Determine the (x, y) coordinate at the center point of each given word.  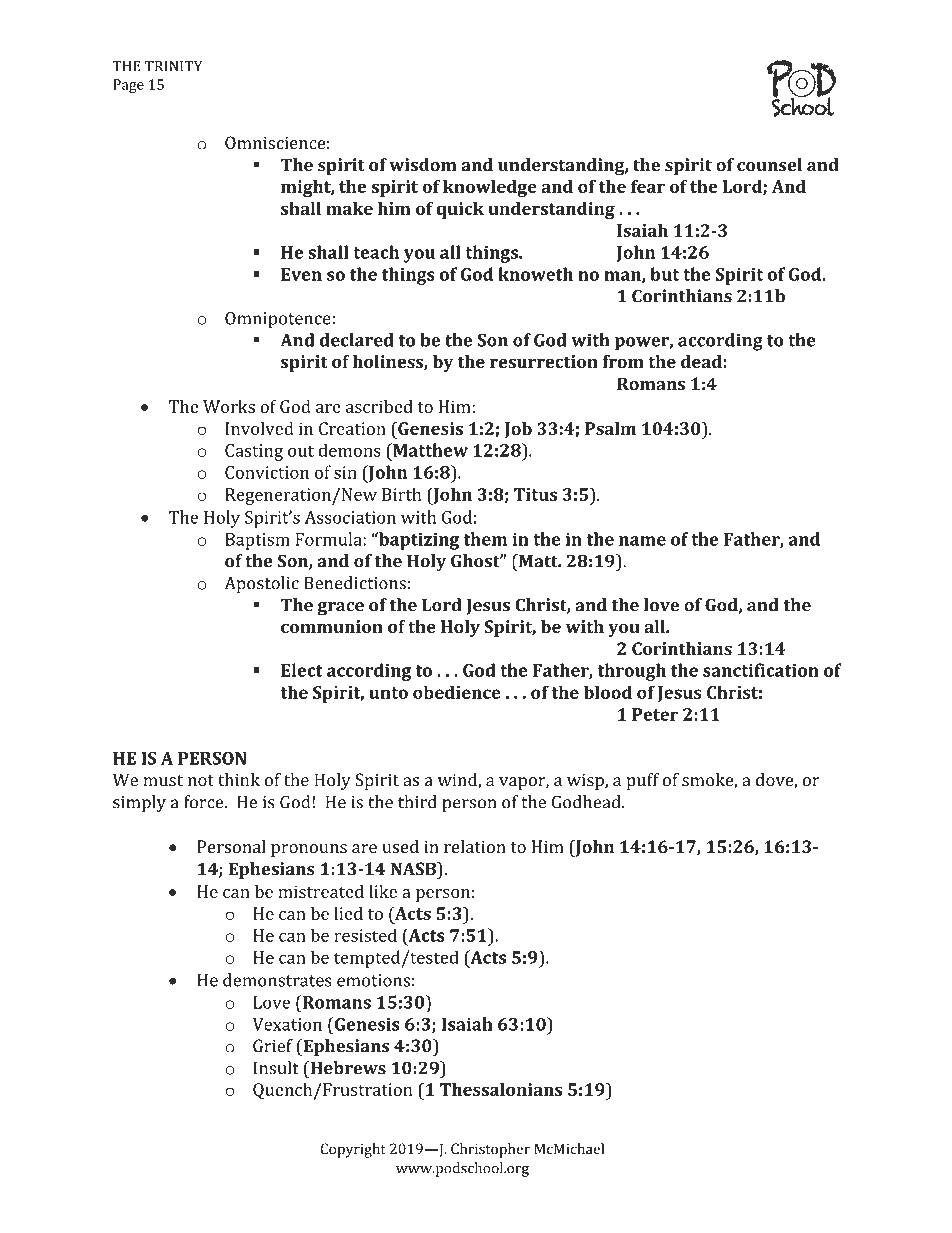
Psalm (610, 428)
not (201, 781)
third (417, 802)
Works (229, 406)
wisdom (423, 165)
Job (518, 430)
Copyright (353, 1150)
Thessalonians (501, 1089)
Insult (276, 1068)
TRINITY (174, 66)
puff (642, 781)
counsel (769, 165)
